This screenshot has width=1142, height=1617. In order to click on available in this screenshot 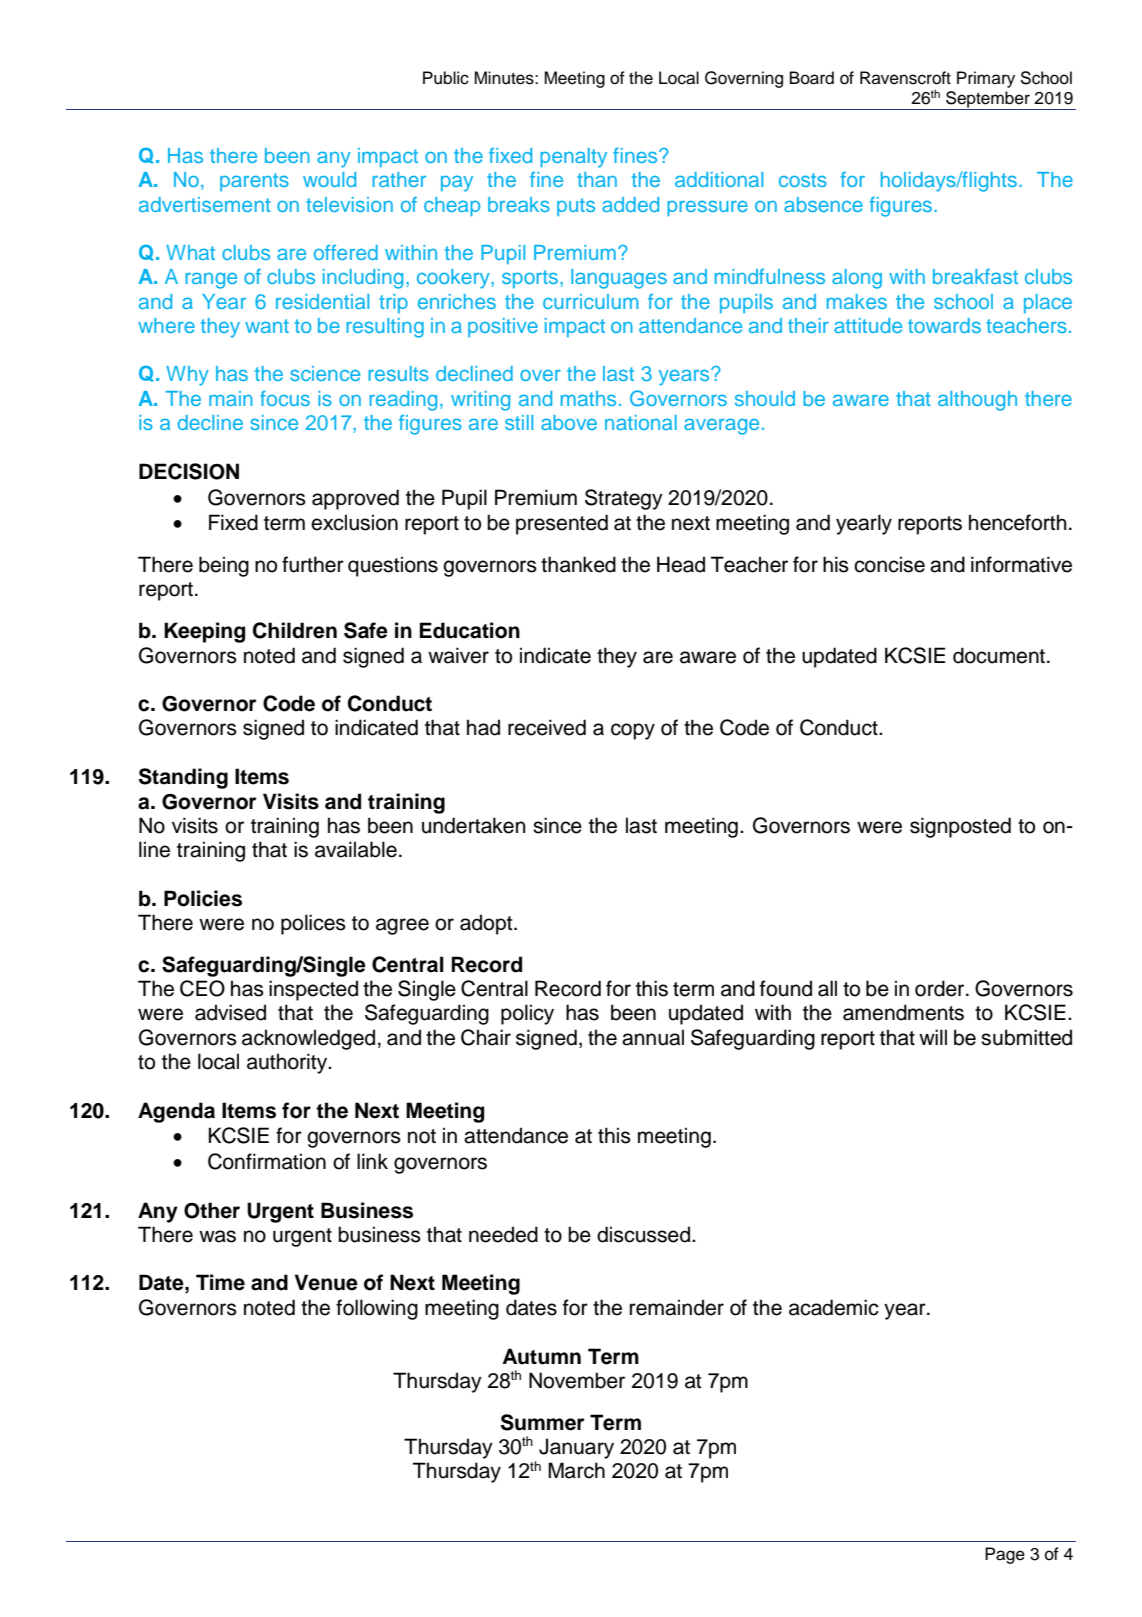, I will do `click(356, 849)`.
